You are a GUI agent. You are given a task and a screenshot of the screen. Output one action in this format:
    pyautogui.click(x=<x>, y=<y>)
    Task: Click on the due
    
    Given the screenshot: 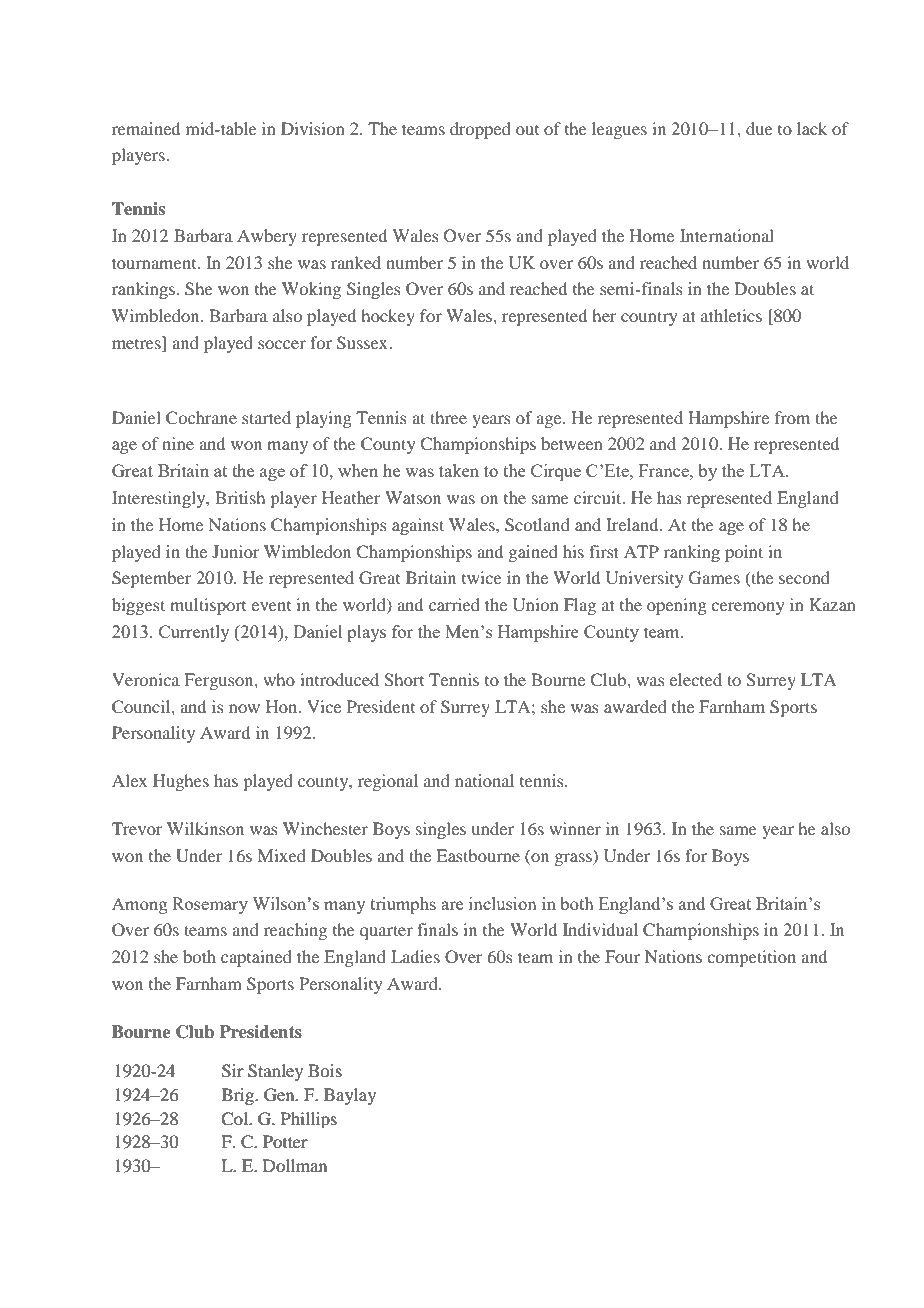 What is the action you would take?
    pyautogui.click(x=759, y=128)
